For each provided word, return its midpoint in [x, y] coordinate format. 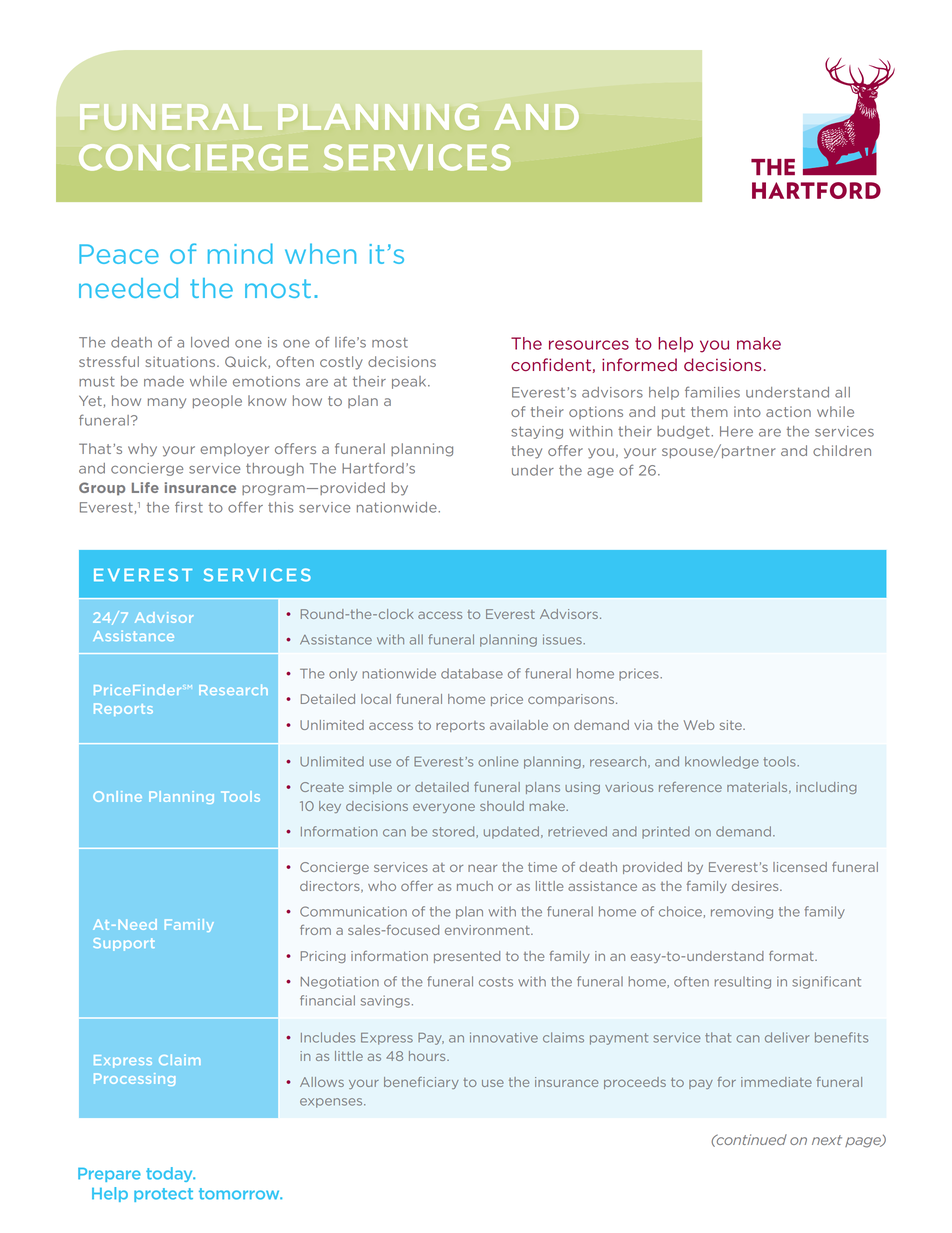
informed [639, 364]
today [170, 1174]
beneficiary [421, 1083]
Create [322, 787]
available [519, 725]
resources [589, 345]
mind [240, 253]
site [732, 725]
